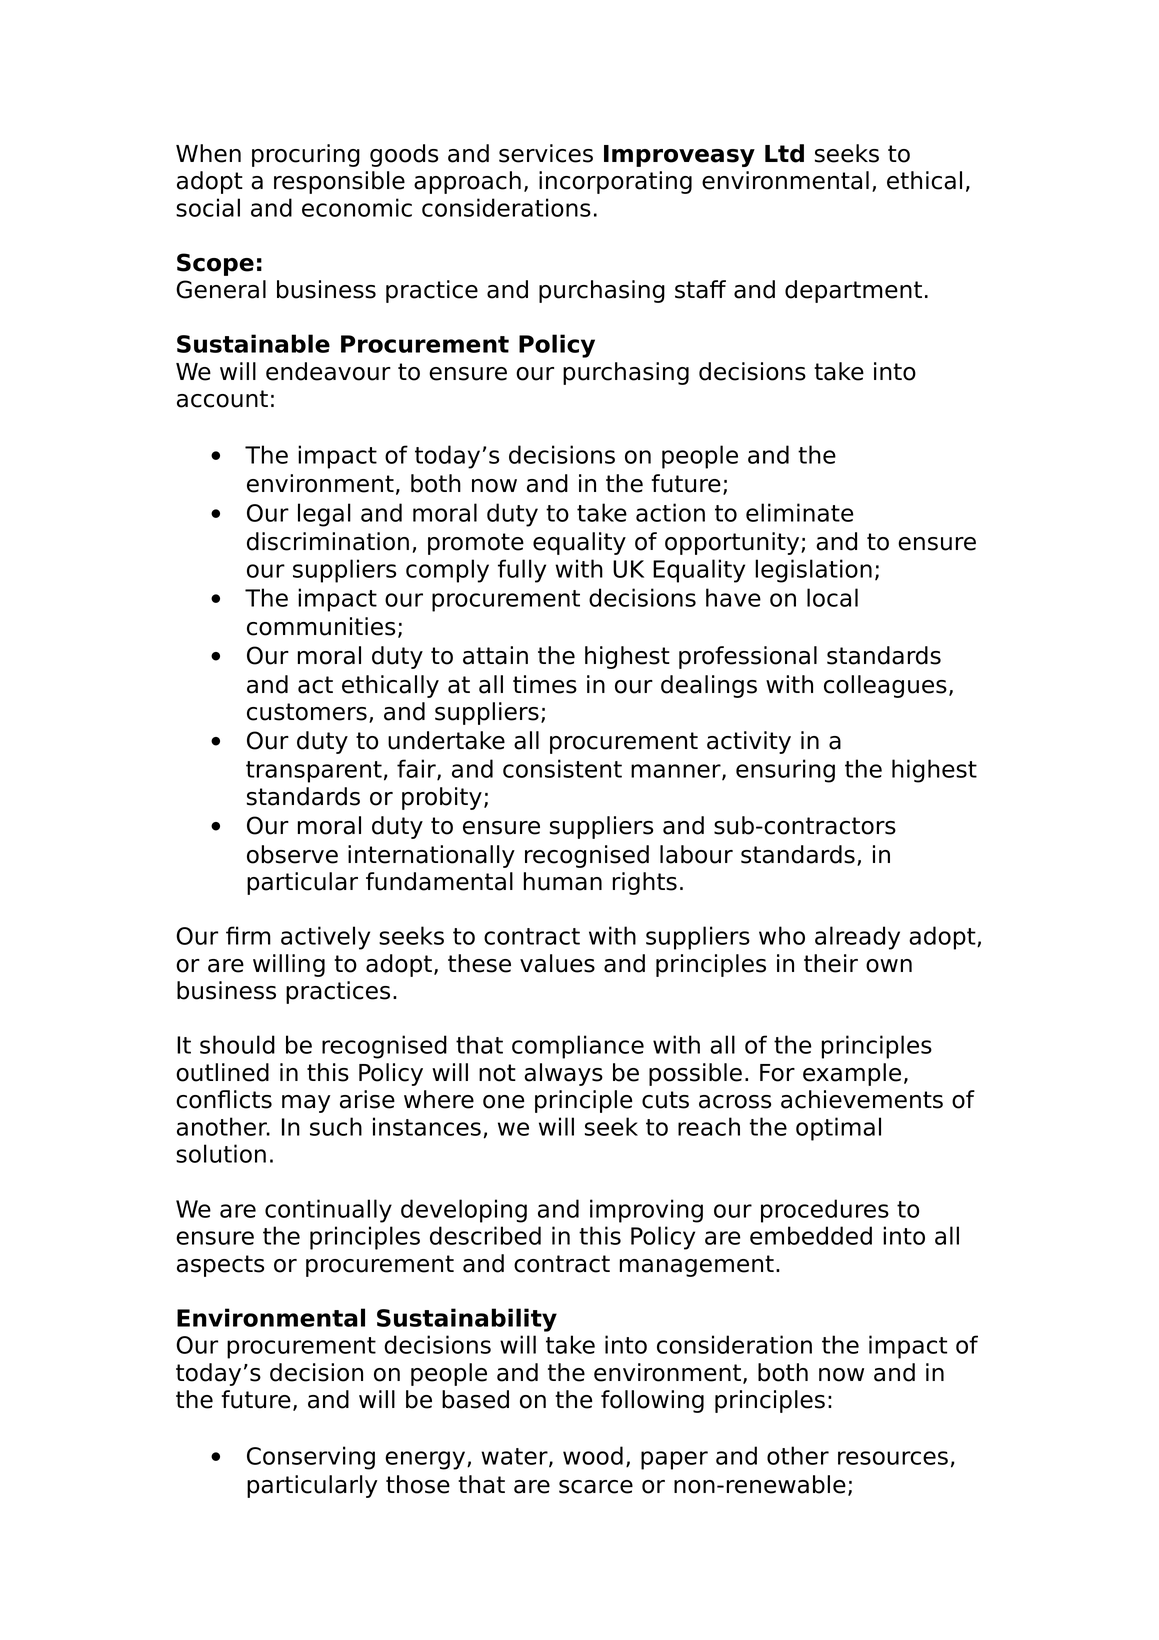  I want to click on should, so click(237, 1044).
